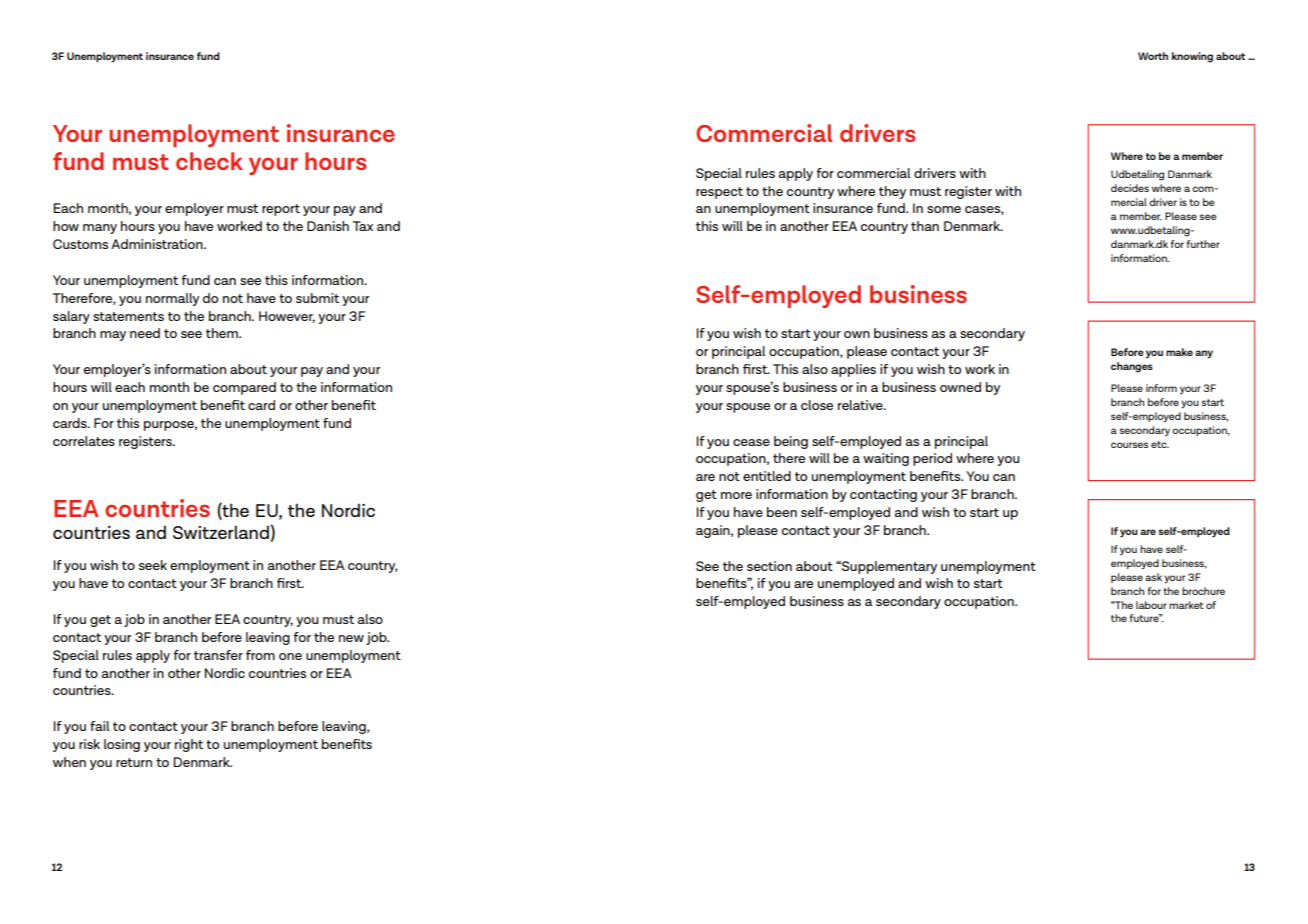 This document has height=924, width=1308. I want to click on respect, so click(719, 193).
